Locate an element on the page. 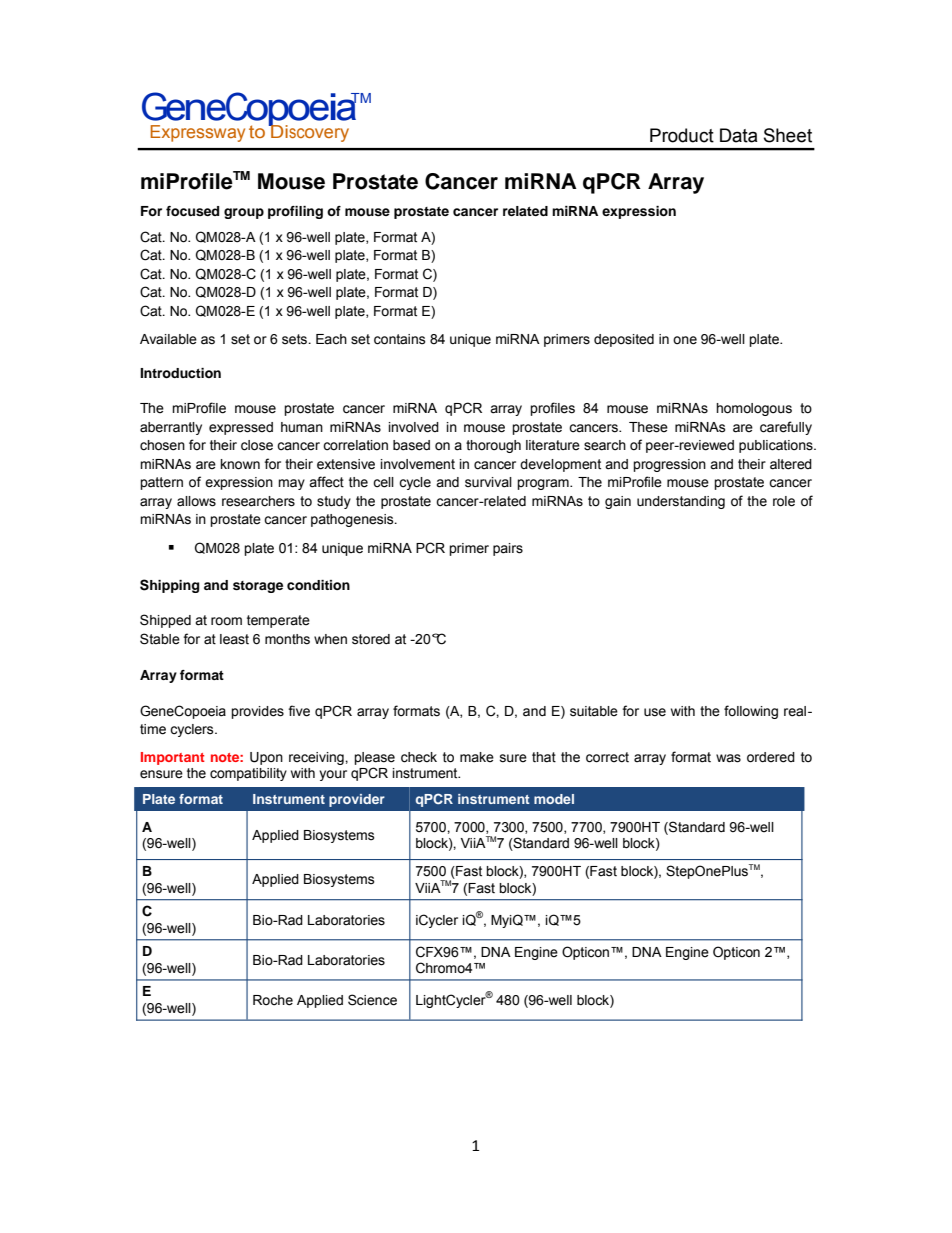 The height and width of the document is (1233, 952). Roche is located at coordinates (273, 1000).
